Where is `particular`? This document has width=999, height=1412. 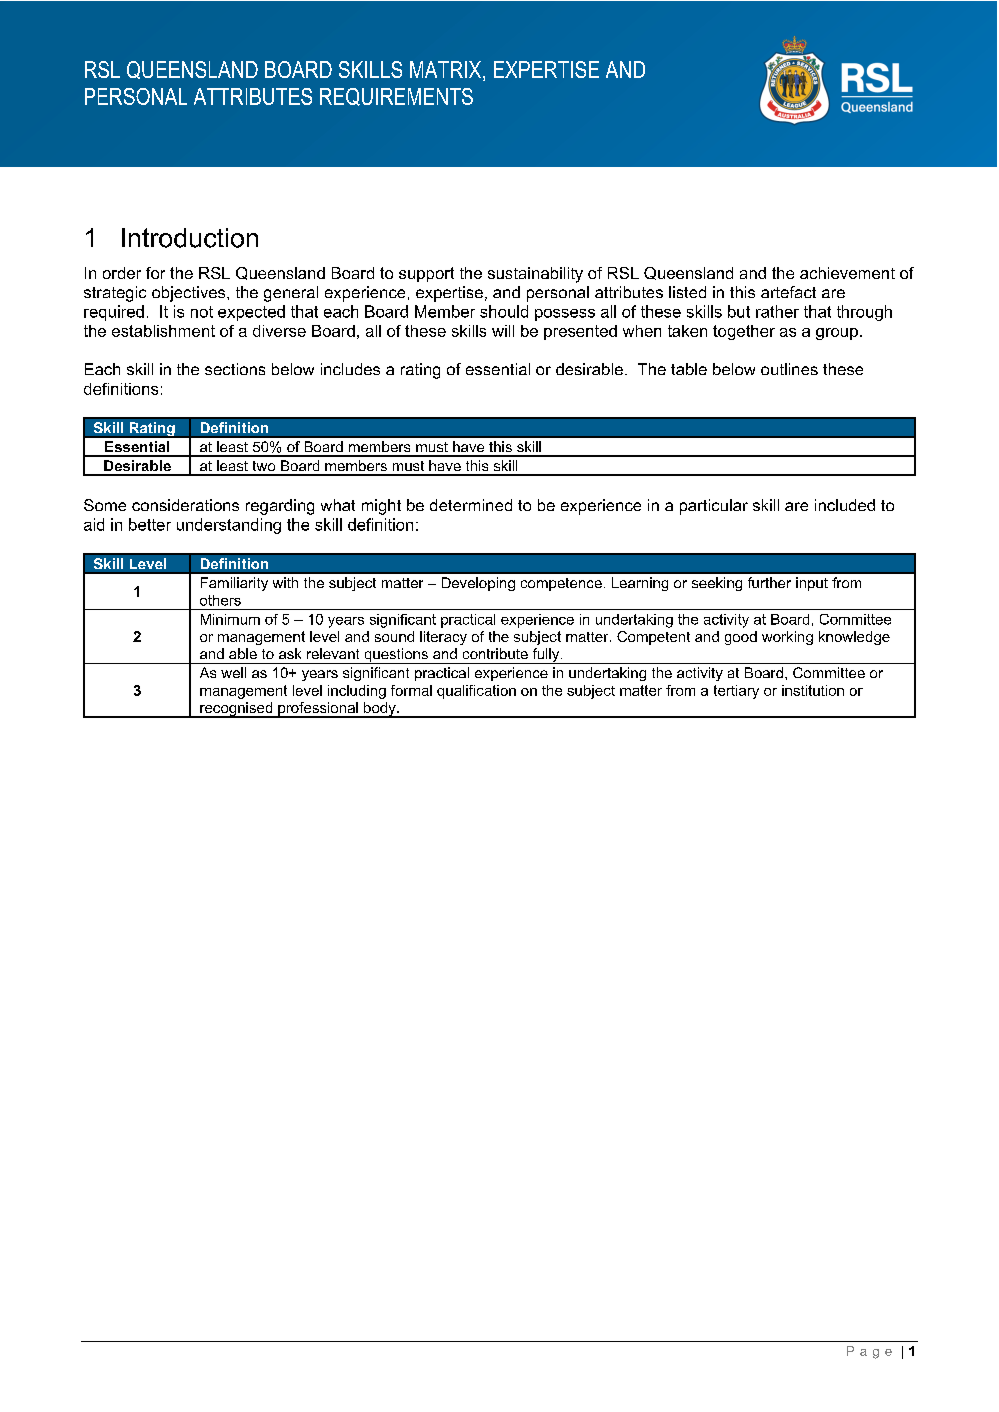 particular is located at coordinates (714, 507).
